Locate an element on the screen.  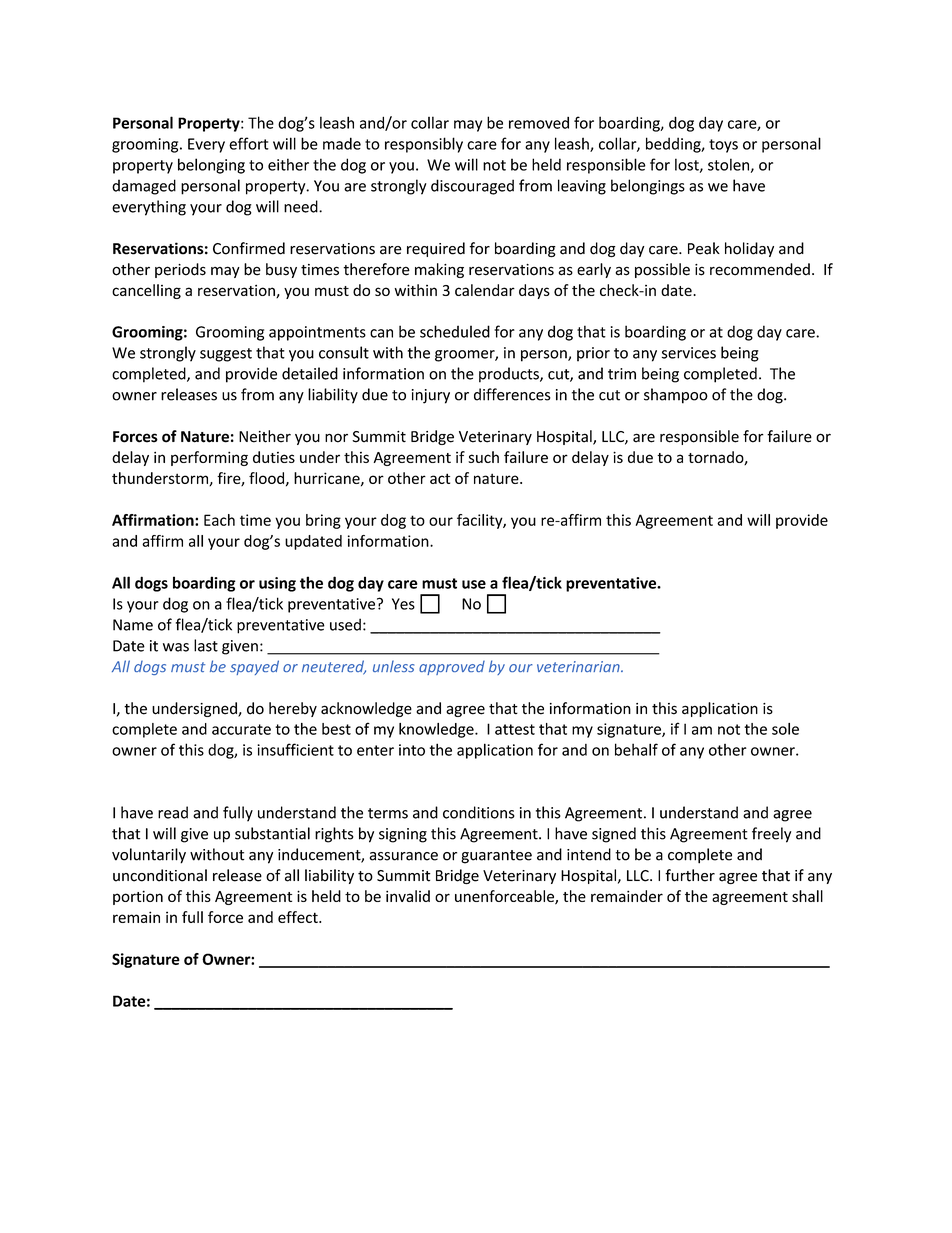
accurate is located at coordinates (241, 729).
